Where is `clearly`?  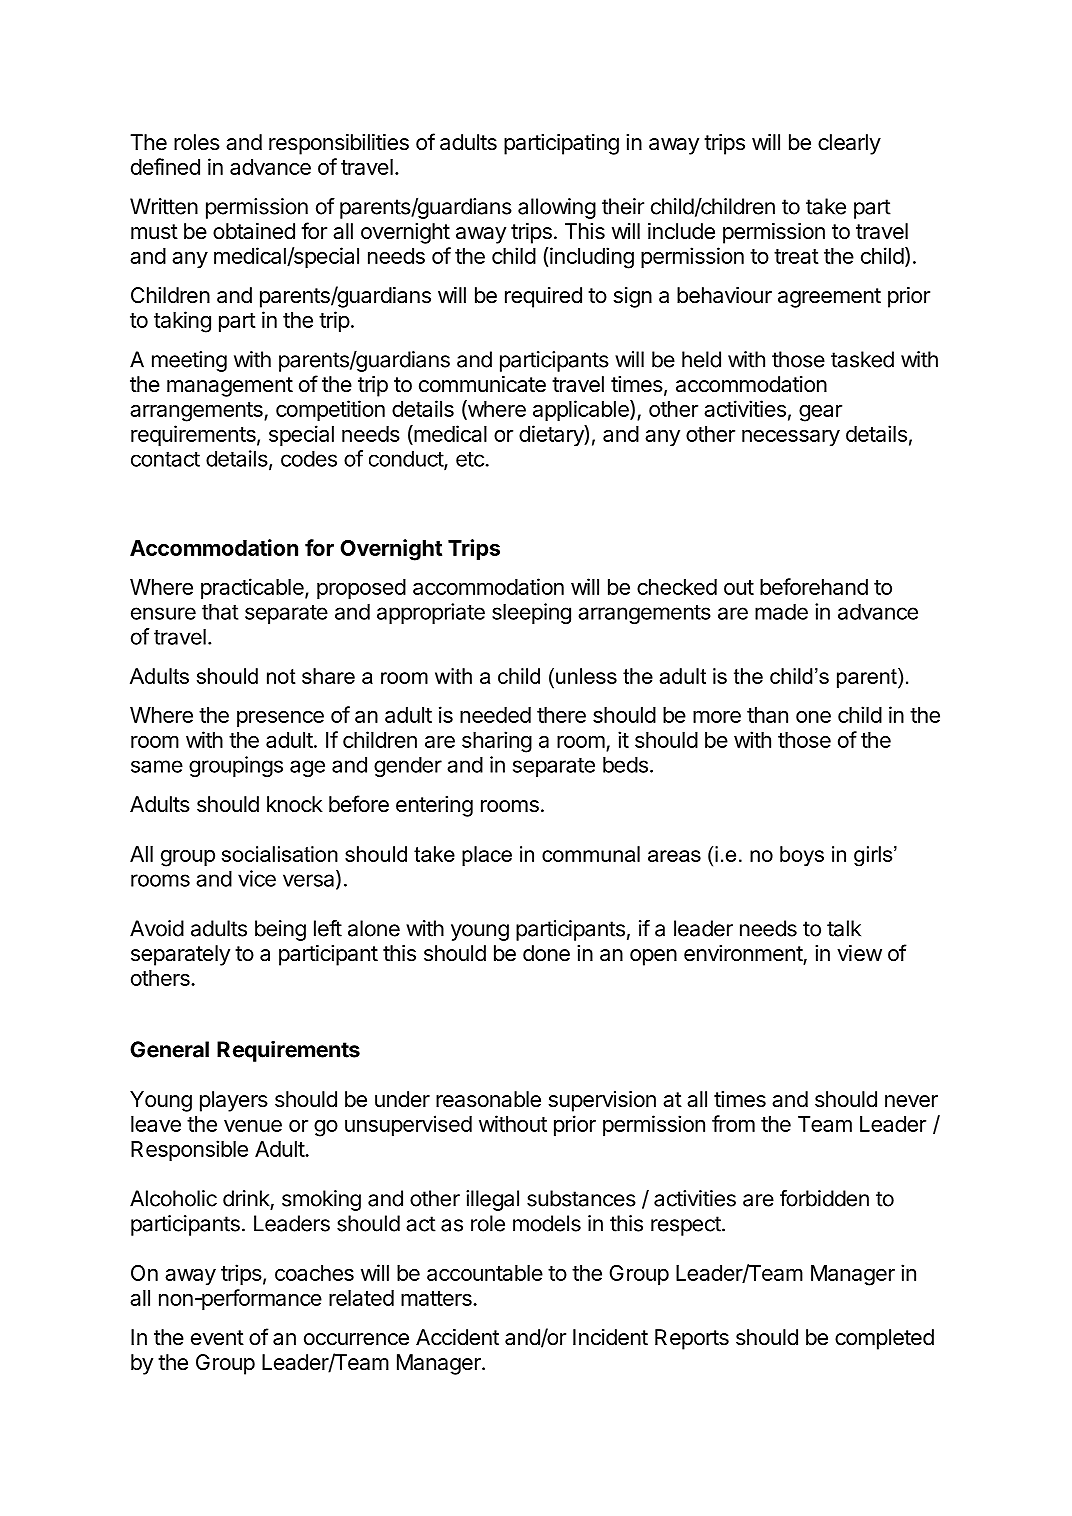 clearly is located at coordinates (849, 144).
